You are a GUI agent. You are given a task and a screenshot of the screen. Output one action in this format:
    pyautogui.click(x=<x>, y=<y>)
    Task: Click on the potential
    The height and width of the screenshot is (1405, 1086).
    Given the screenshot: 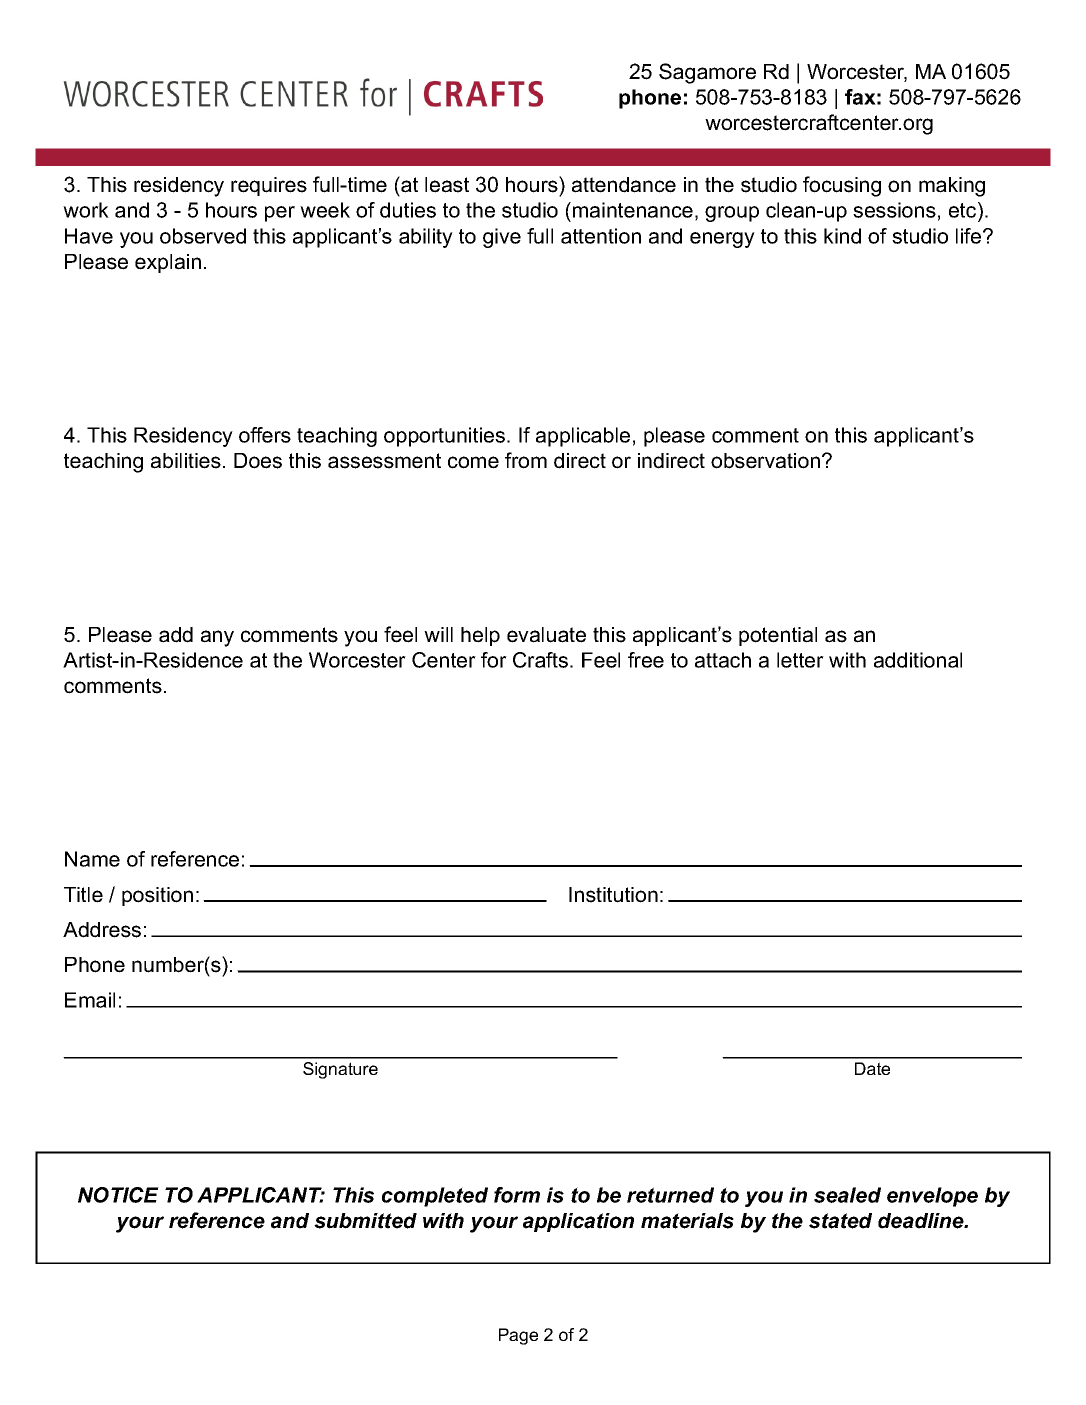 What is the action you would take?
    pyautogui.click(x=778, y=636)
